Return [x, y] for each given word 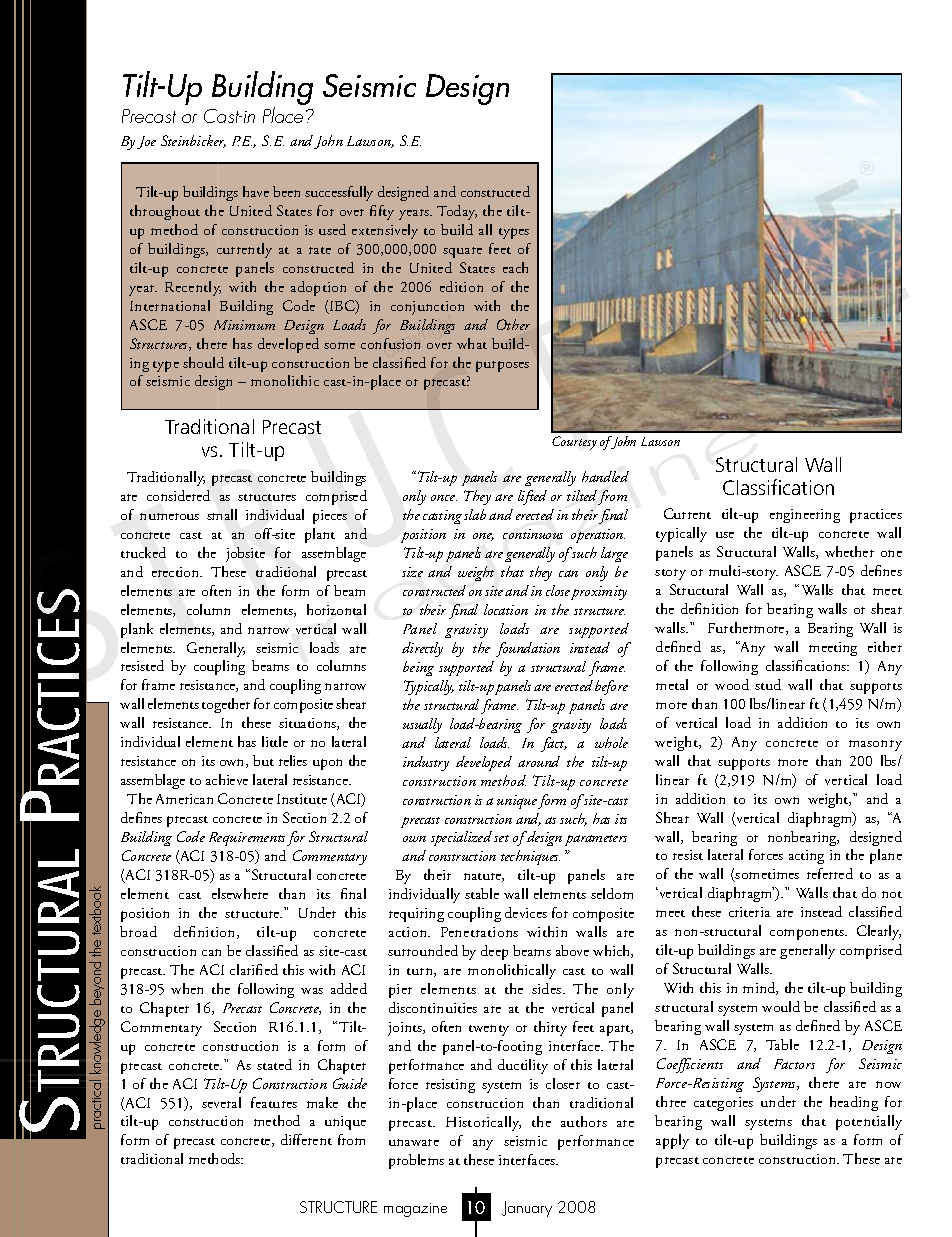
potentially [869, 1122]
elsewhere [240, 893]
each [515, 267]
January [527, 1209]
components [808, 934]
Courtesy [574, 443]
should [203, 362]
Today [457, 212]
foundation [528, 649]
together [226, 705]
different [306, 1139]
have [256, 191]
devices [526, 912]
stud [768, 684]
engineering [805, 516]
